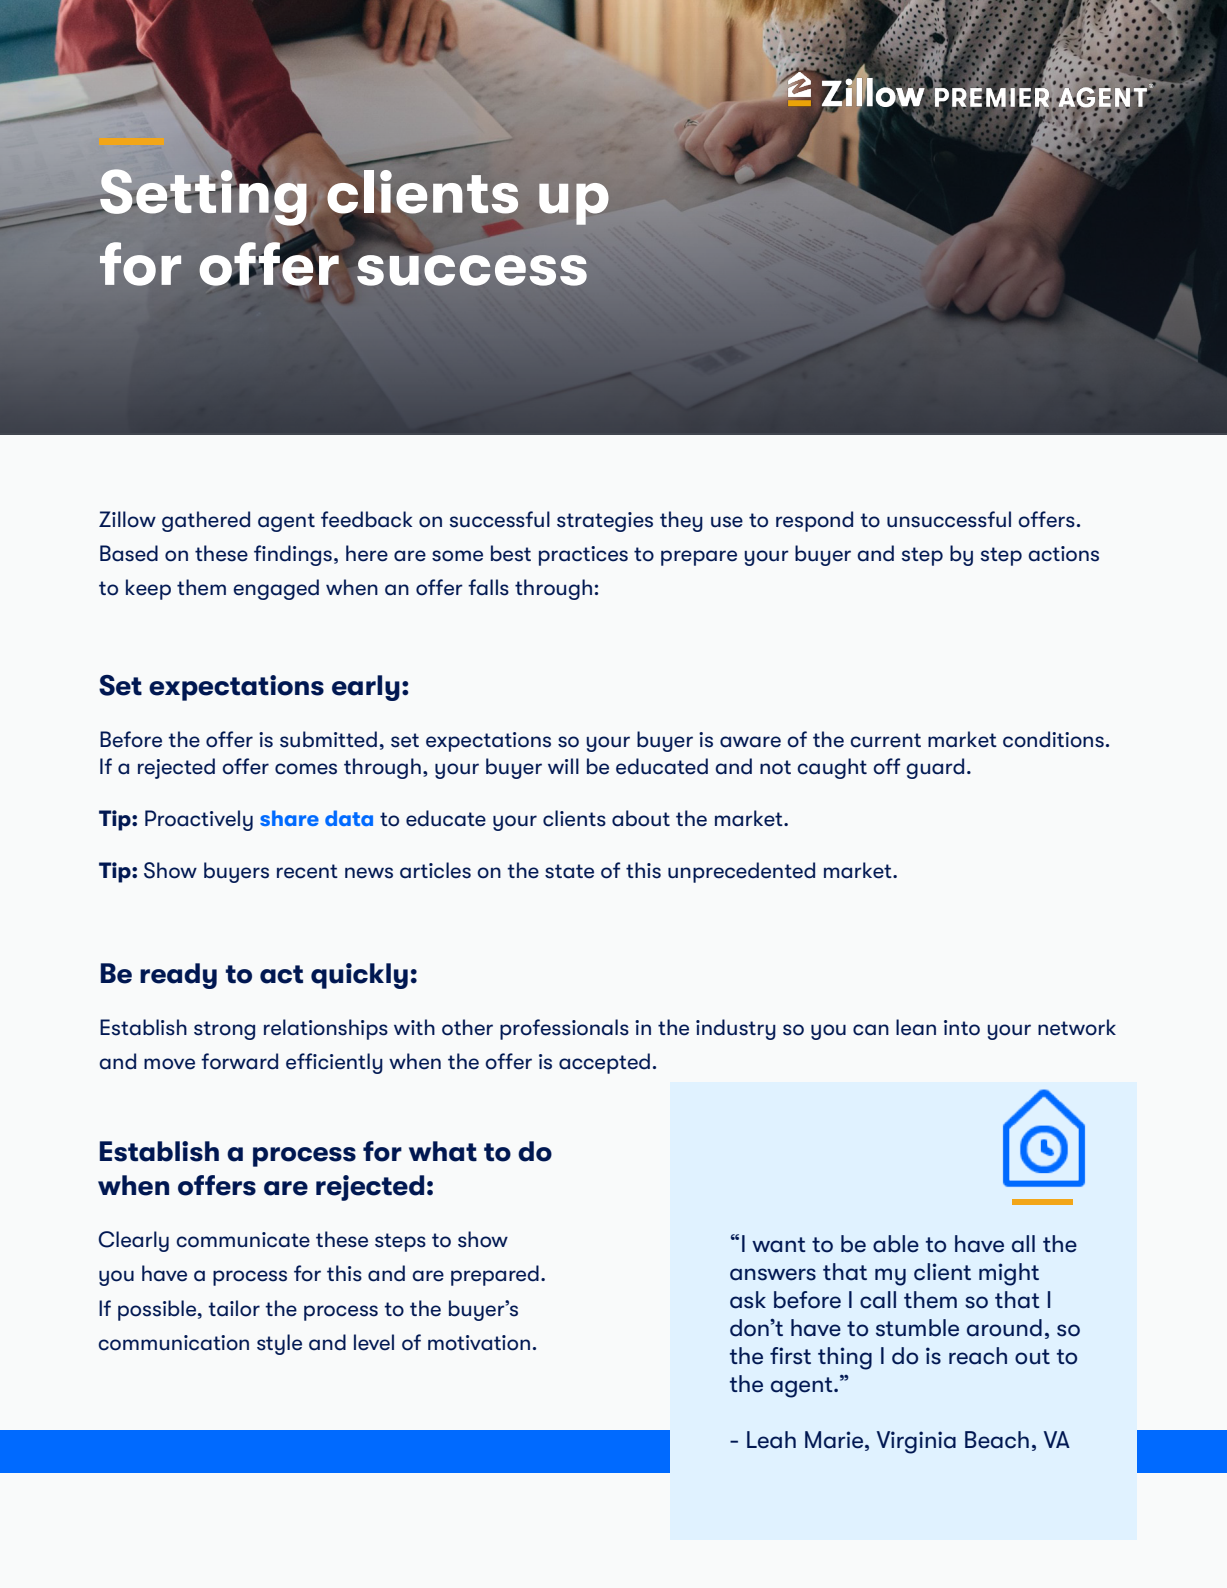  Describe the element at coordinates (279, 1344) in the screenshot. I see `style` at that location.
